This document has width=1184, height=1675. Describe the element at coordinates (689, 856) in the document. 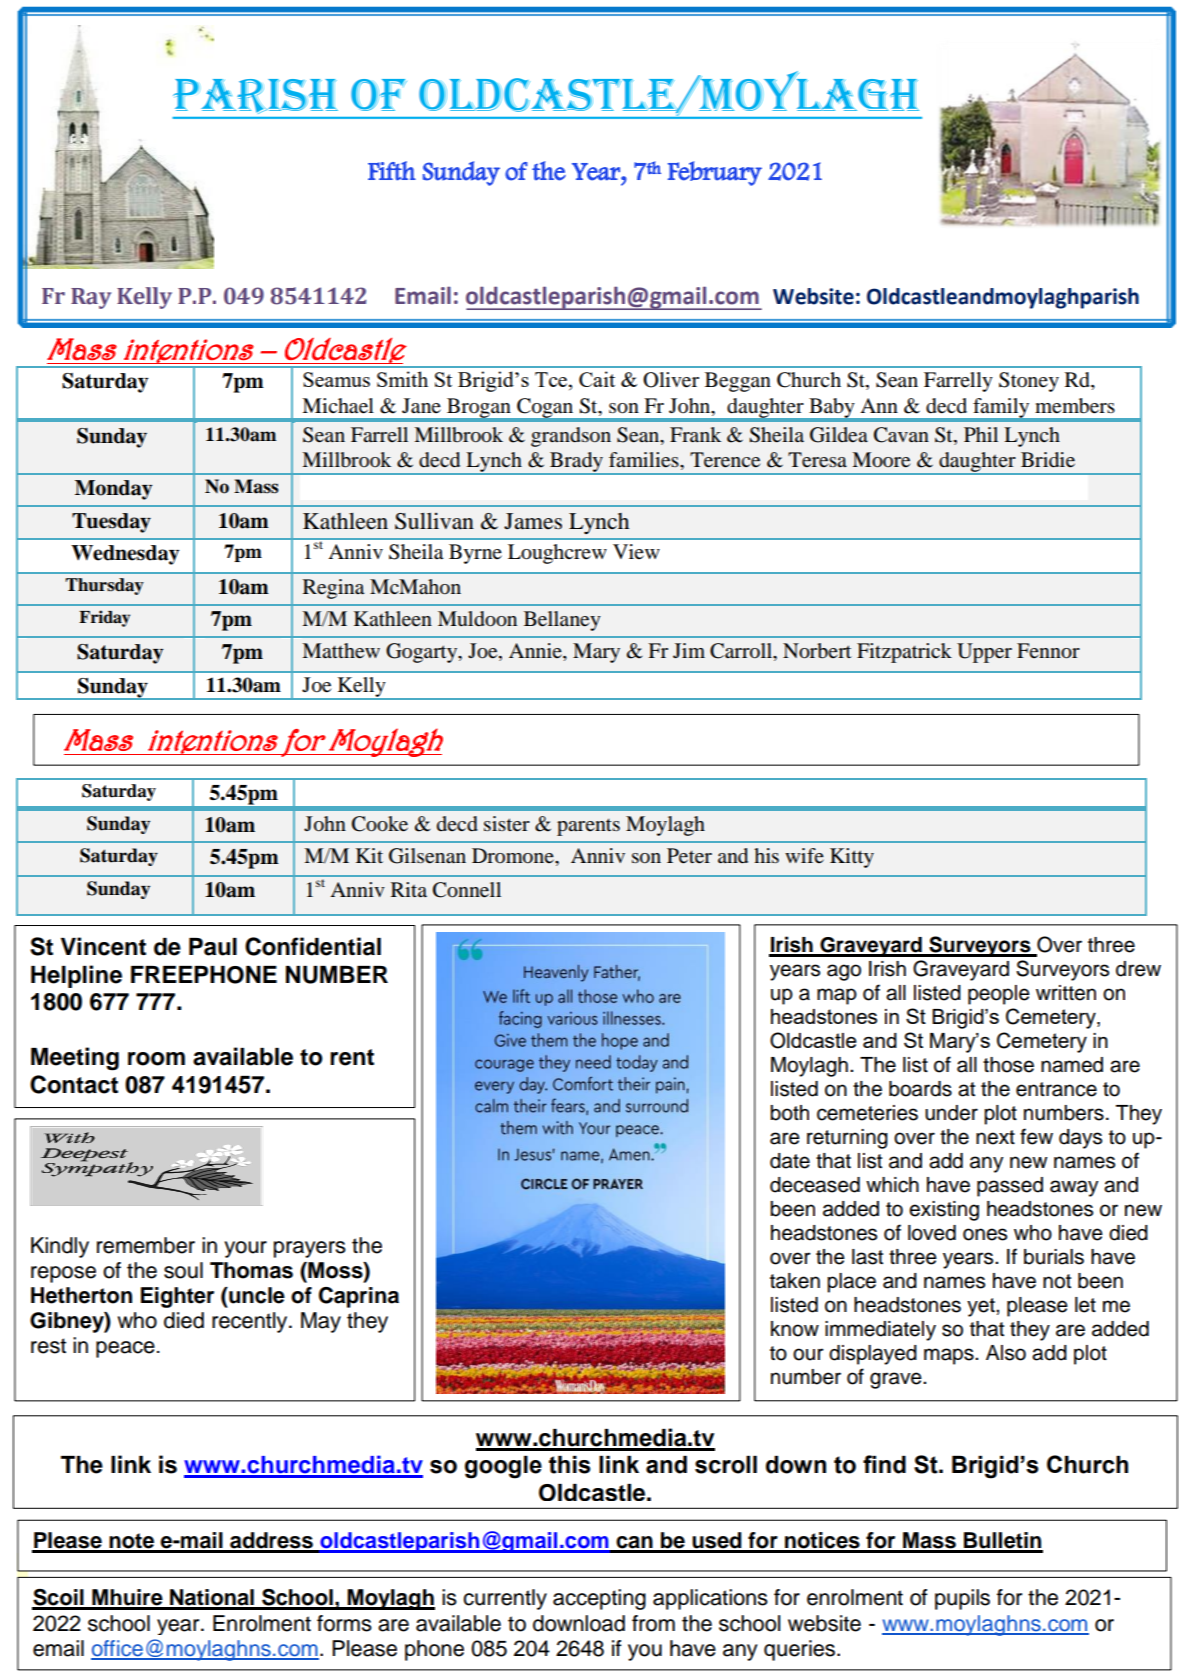

I see `Peter` at that location.
